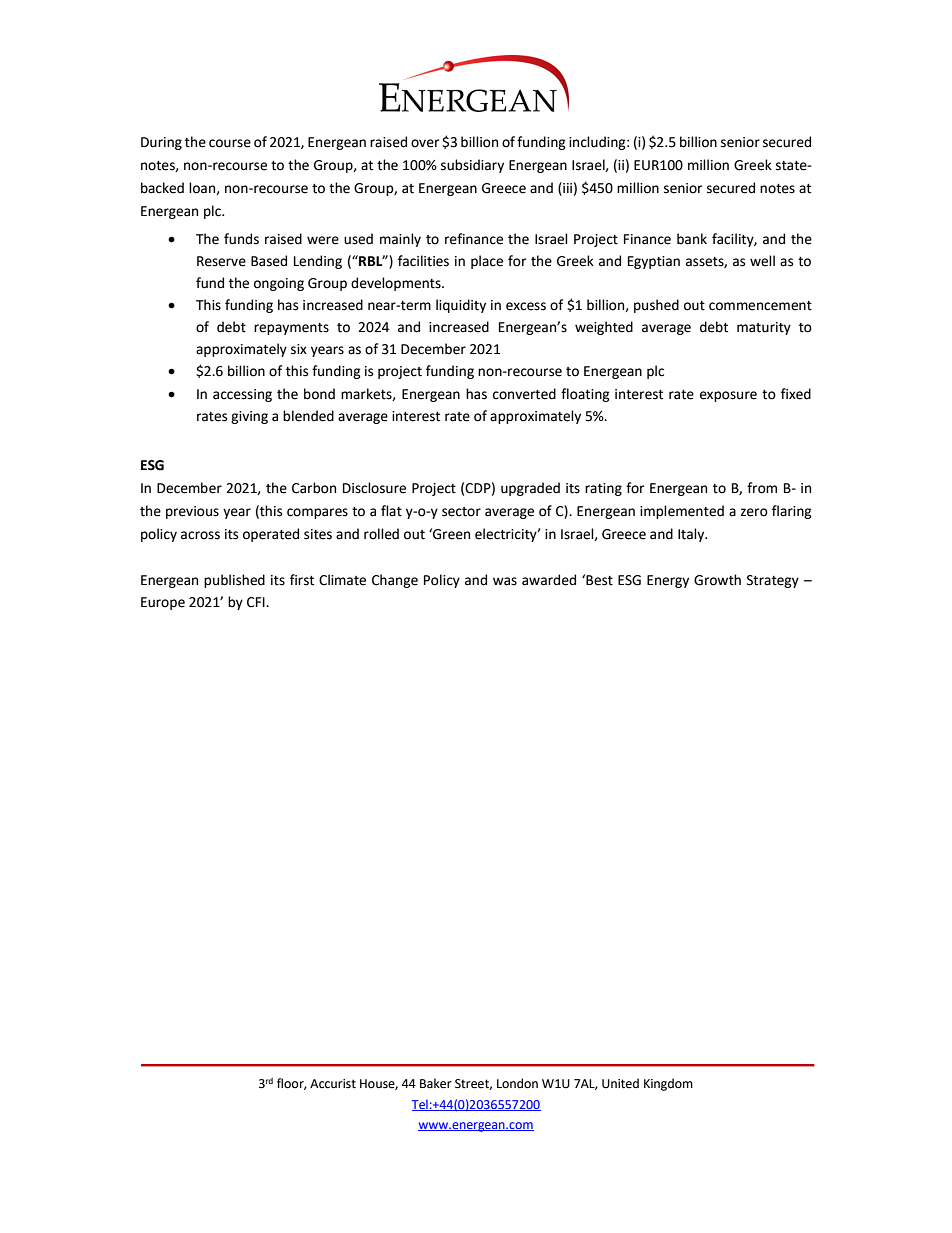 This page has height=1233, width=952. I want to click on giving, so click(249, 417).
